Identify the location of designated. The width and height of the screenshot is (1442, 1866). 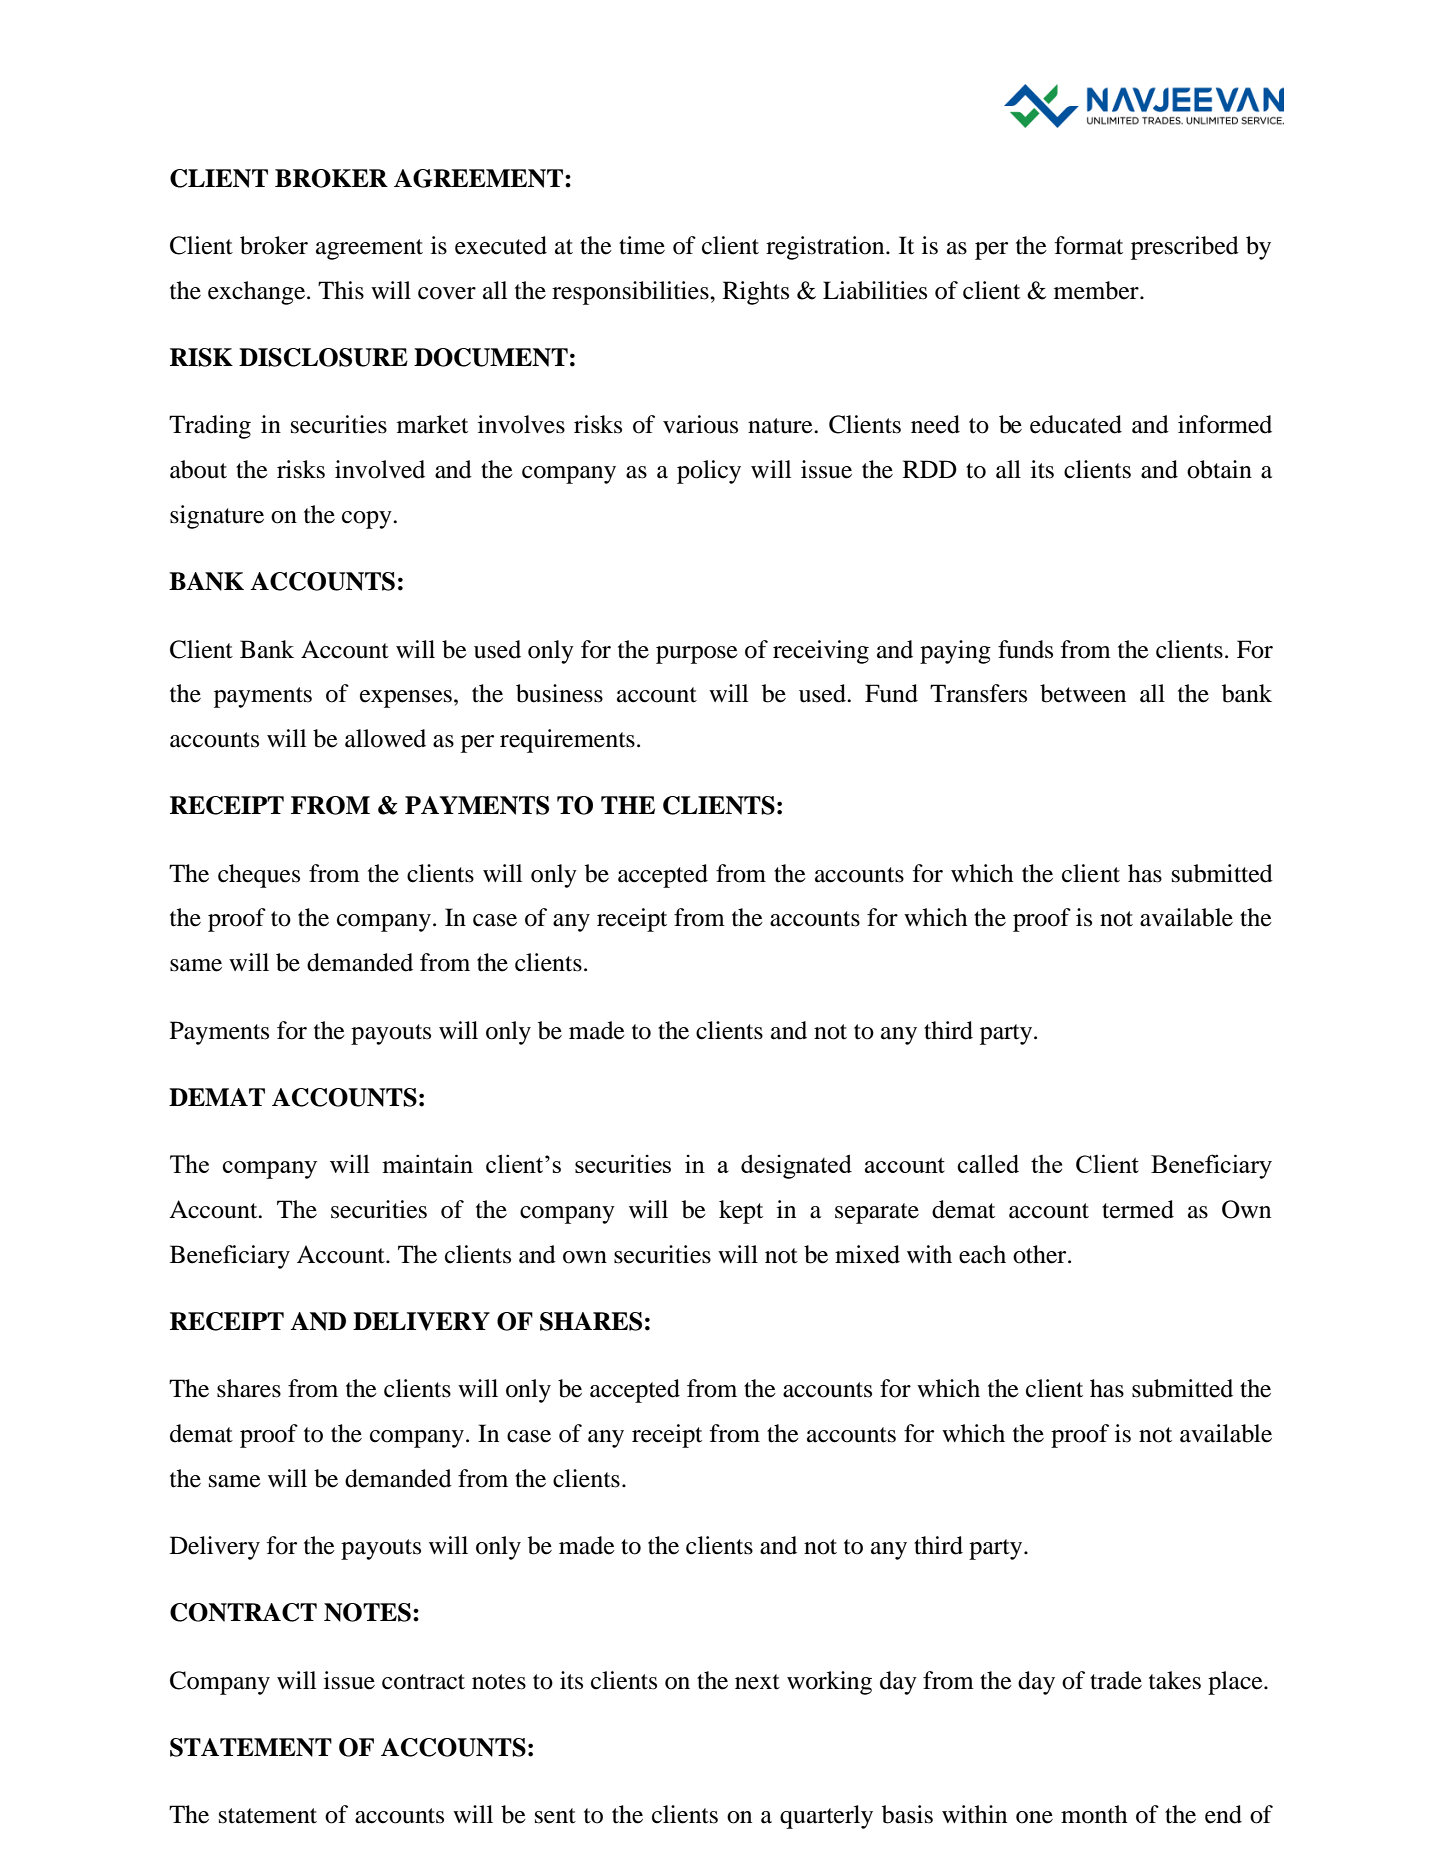
(796, 1166).
